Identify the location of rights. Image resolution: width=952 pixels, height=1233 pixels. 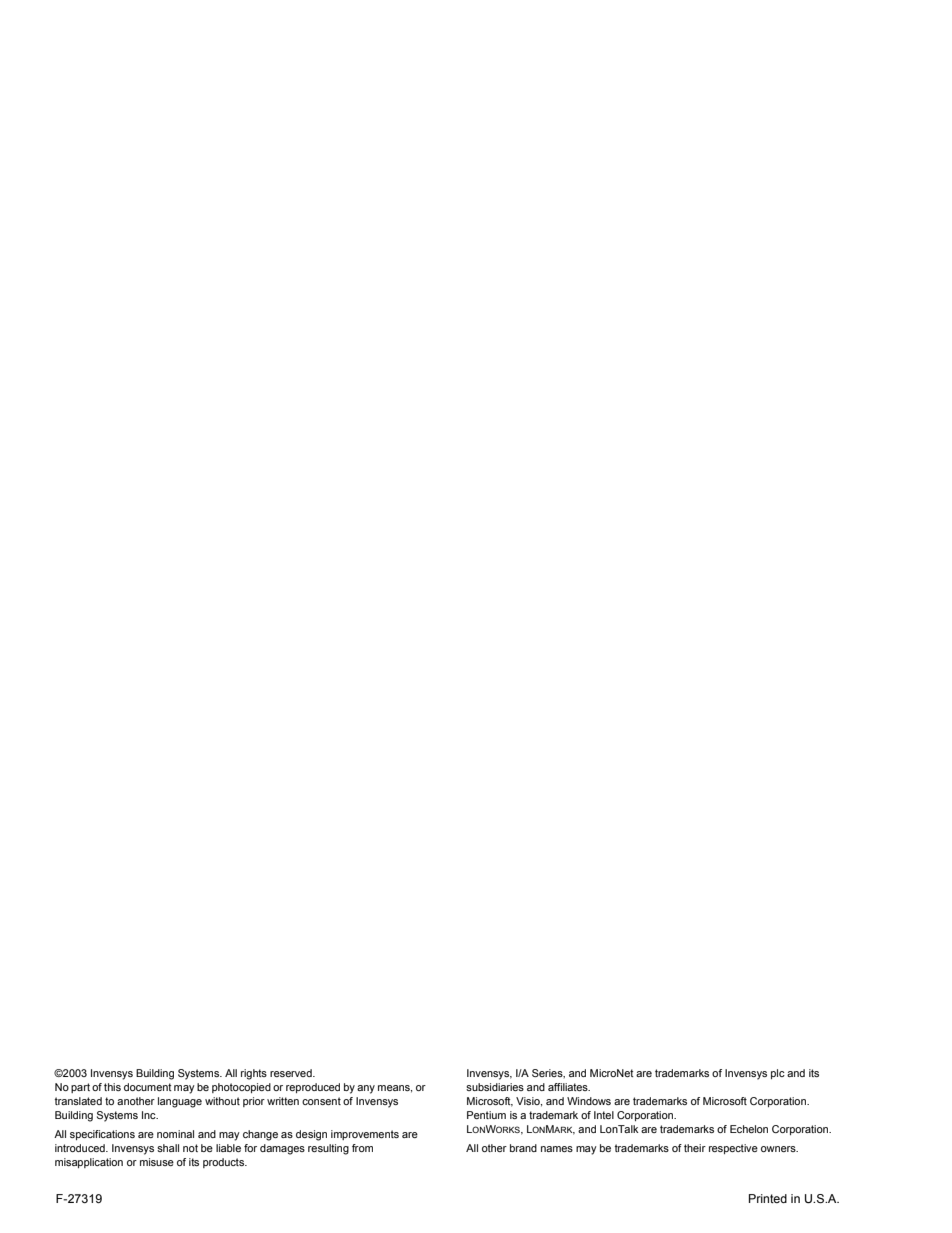
(254, 1074).
